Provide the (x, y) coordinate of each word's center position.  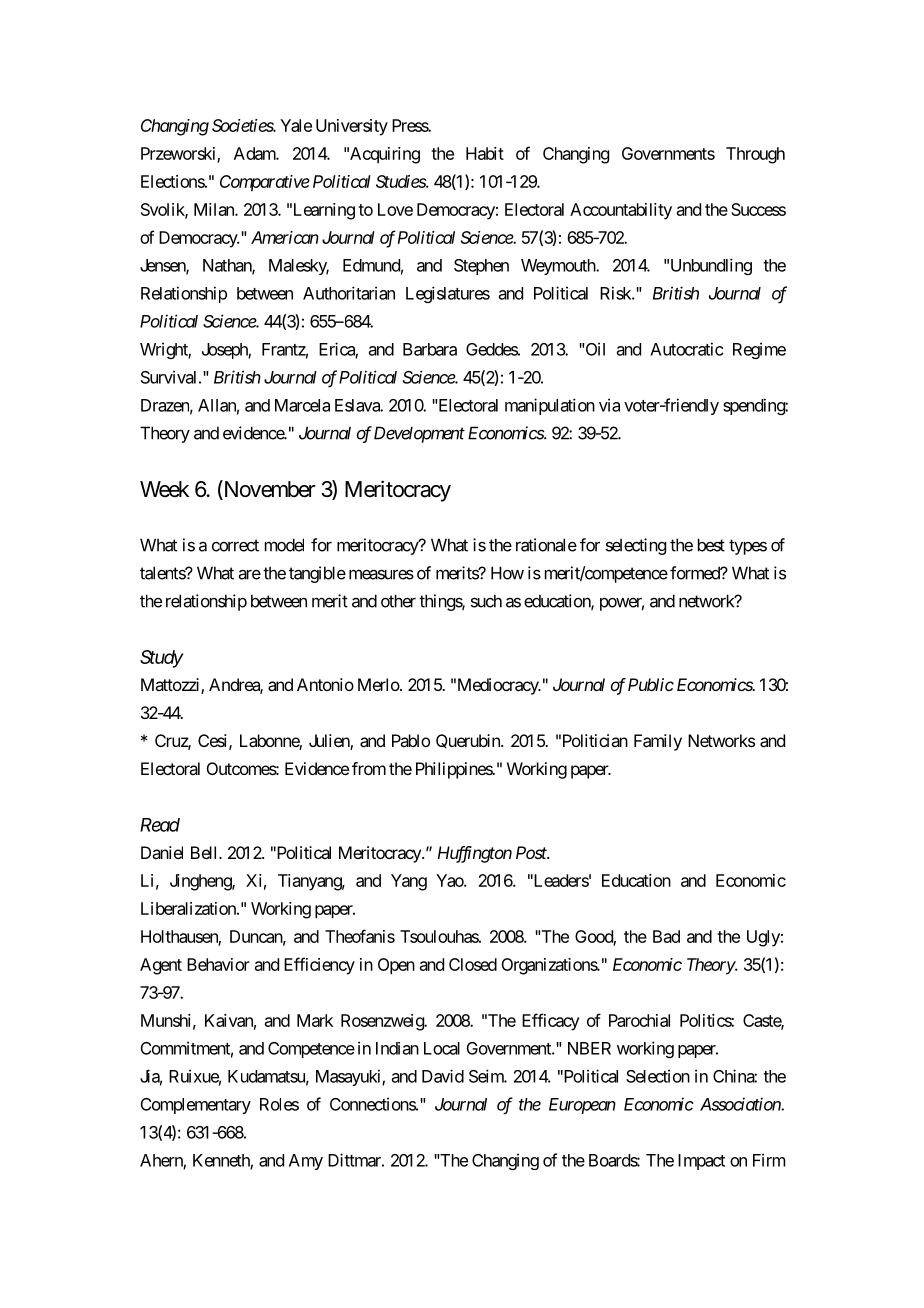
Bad (666, 936)
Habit (485, 153)
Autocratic (687, 349)
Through (755, 155)
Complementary (196, 1106)
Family (658, 742)
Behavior (218, 964)
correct (235, 545)
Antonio (325, 684)
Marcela (302, 405)
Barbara (430, 349)
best (711, 545)
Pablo (411, 740)
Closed (473, 964)
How (507, 573)
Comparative (265, 183)
